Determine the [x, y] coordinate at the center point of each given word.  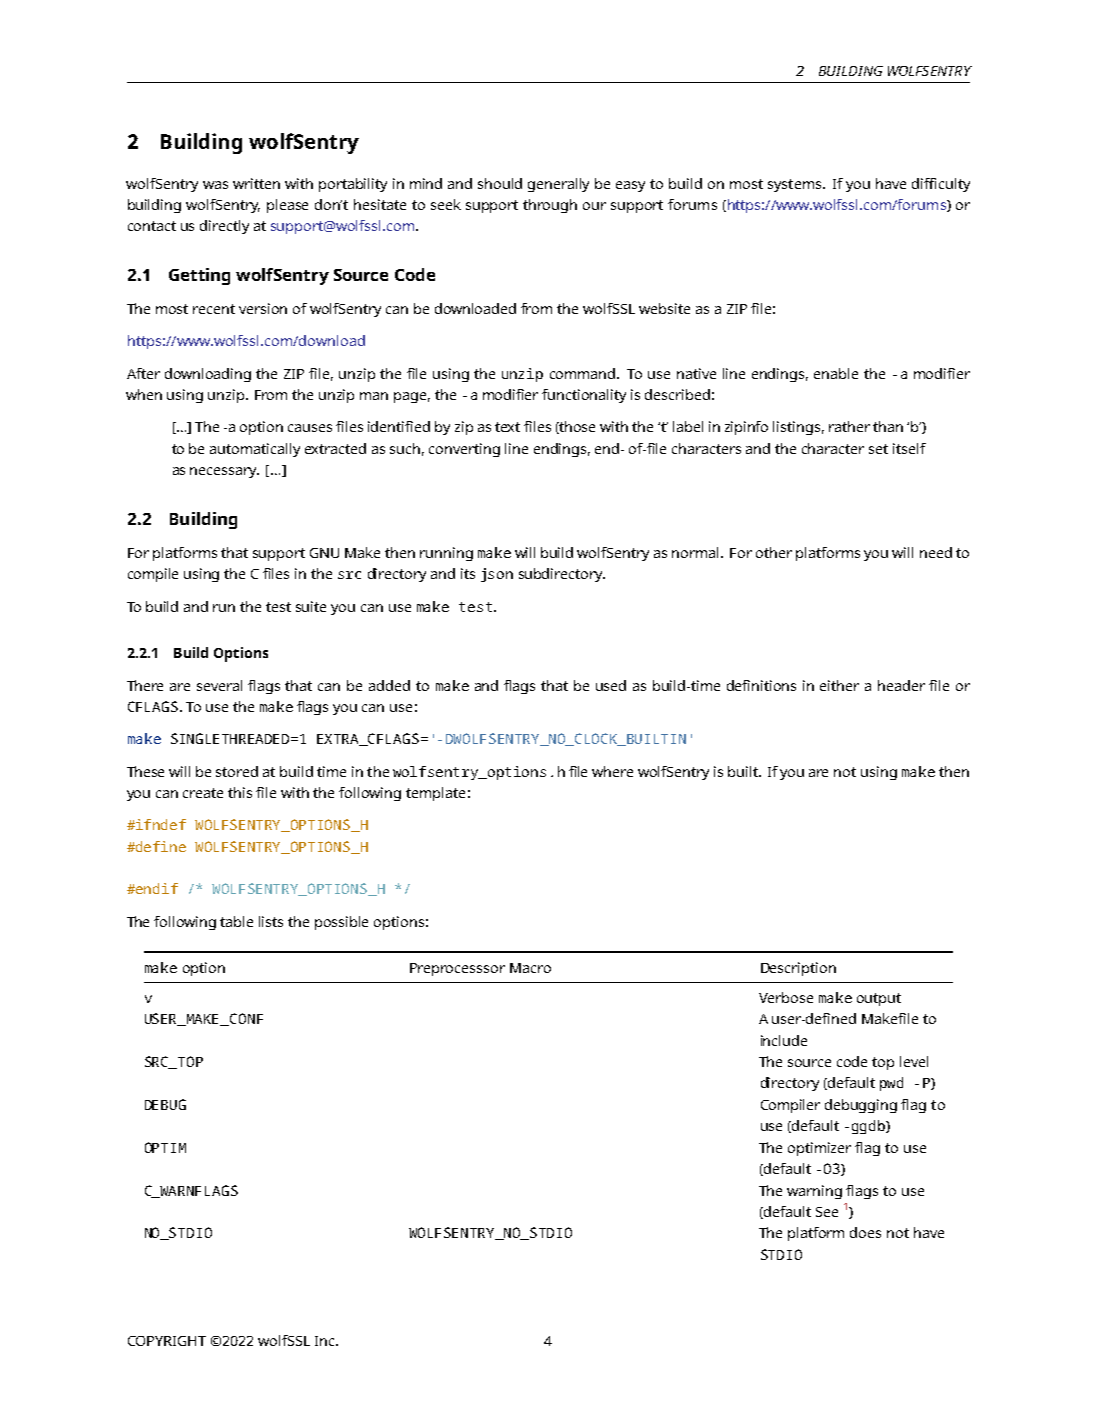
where [612, 771]
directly [224, 227]
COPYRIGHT [167, 1341]
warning [814, 1192]
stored [237, 771]
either [839, 685]
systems [796, 185]
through [550, 206]
